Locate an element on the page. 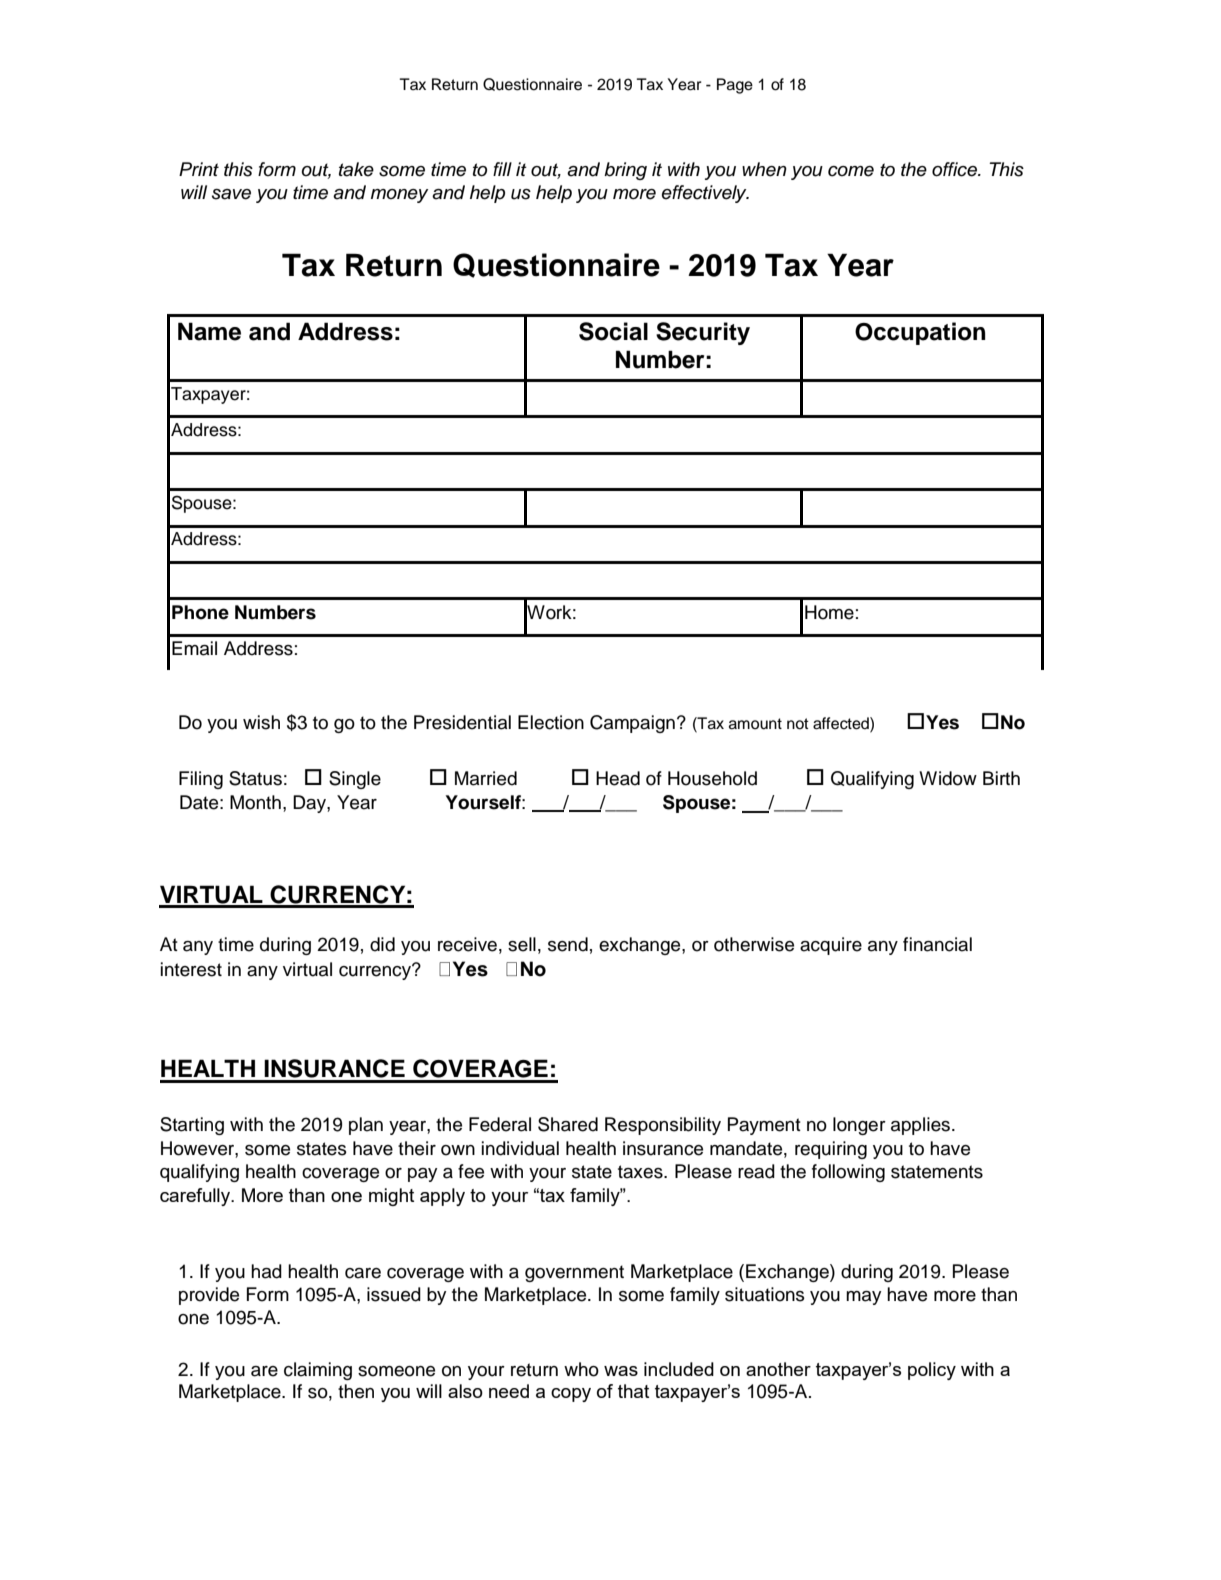  take is located at coordinates (356, 169).
